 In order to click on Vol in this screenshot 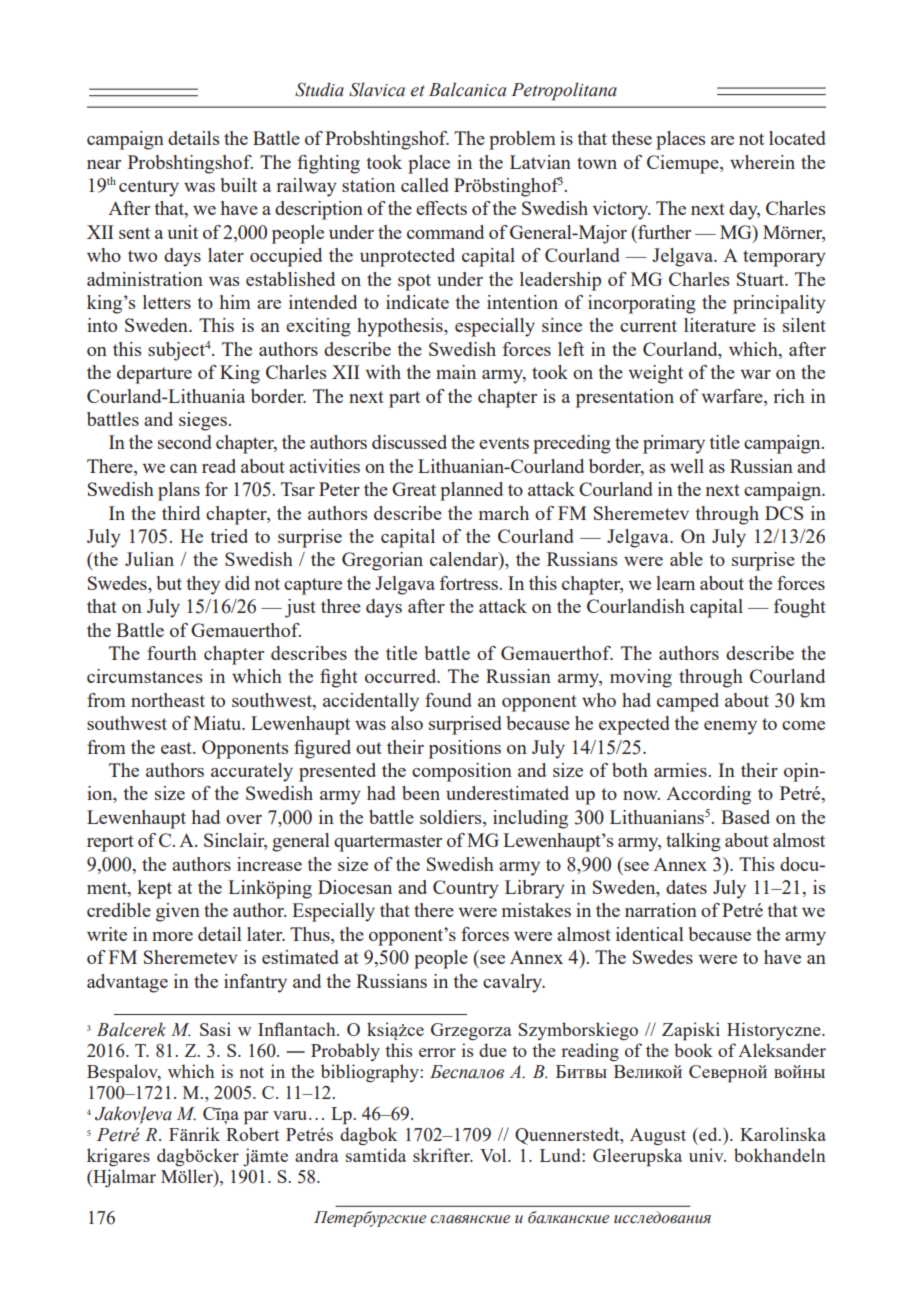, I will do `click(494, 1155)`.
